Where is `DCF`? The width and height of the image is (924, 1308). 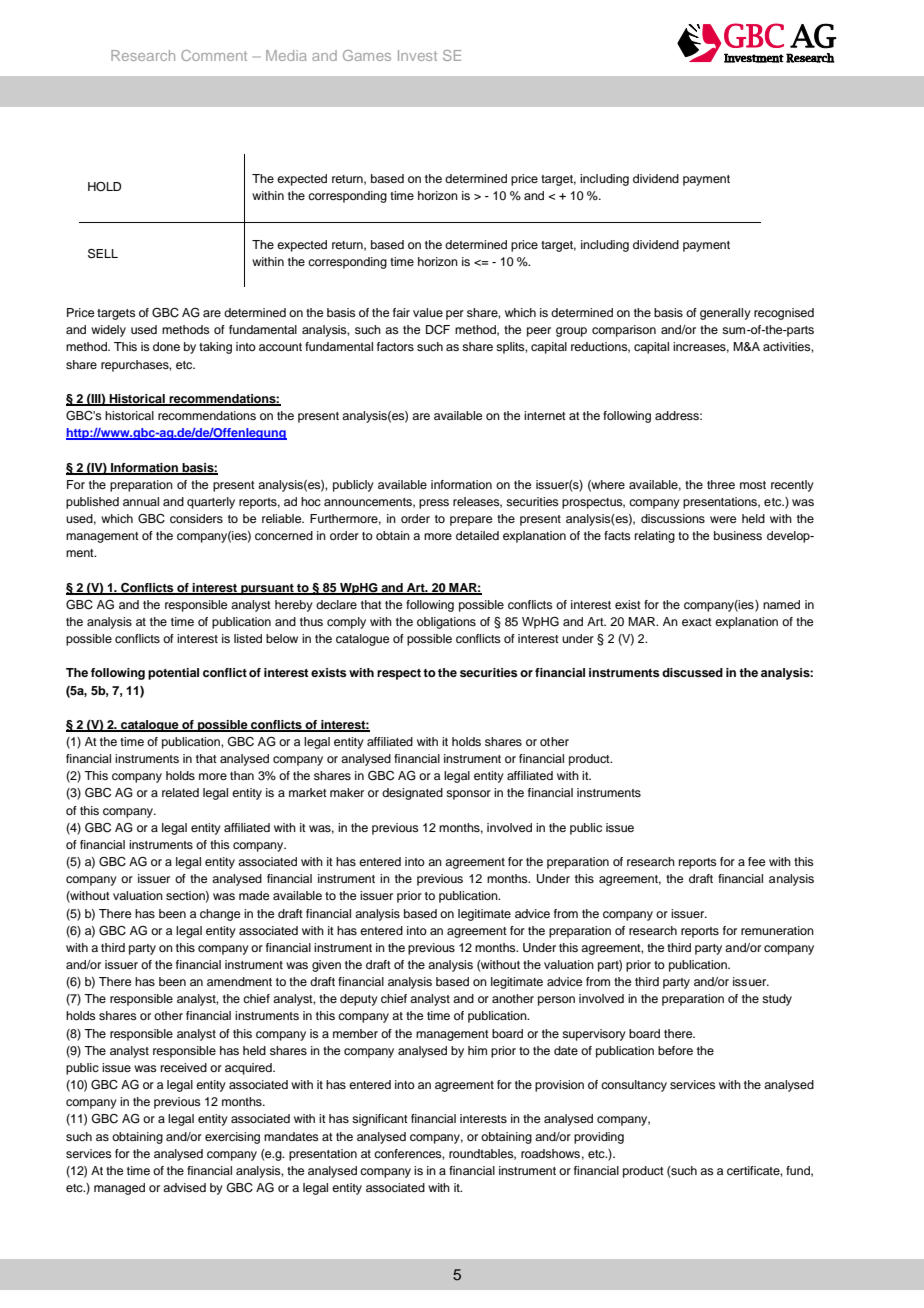
DCF is located at coordinates (438, 330).
